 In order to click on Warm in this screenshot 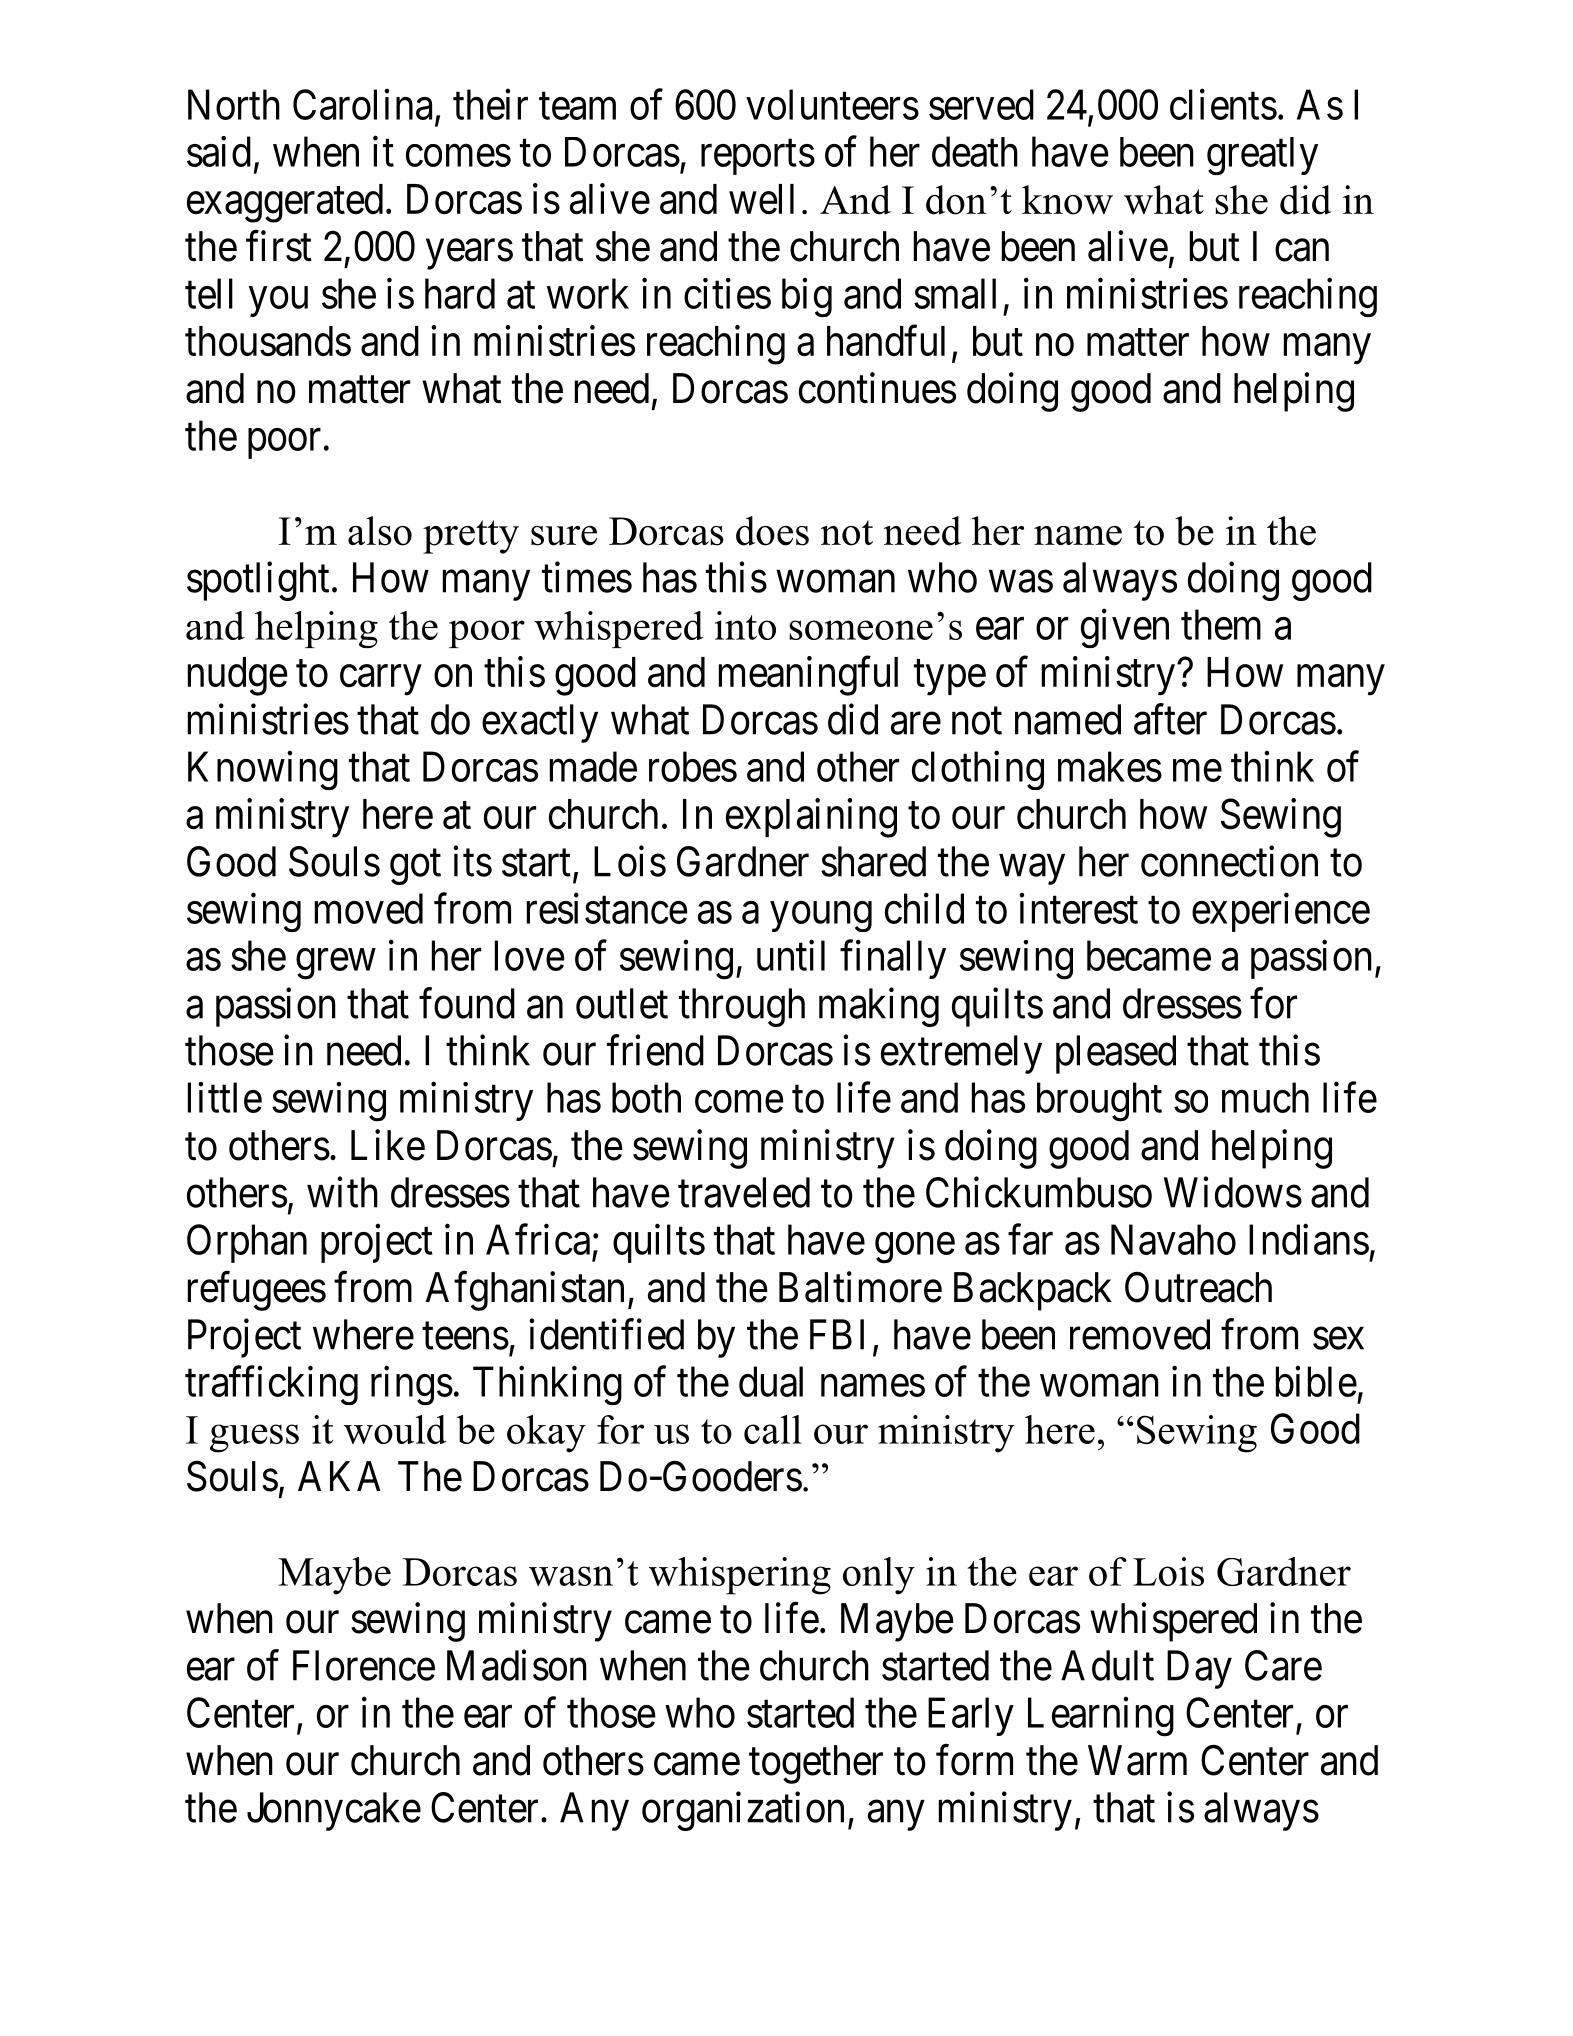, I will do `click(1137, 1760)`.
